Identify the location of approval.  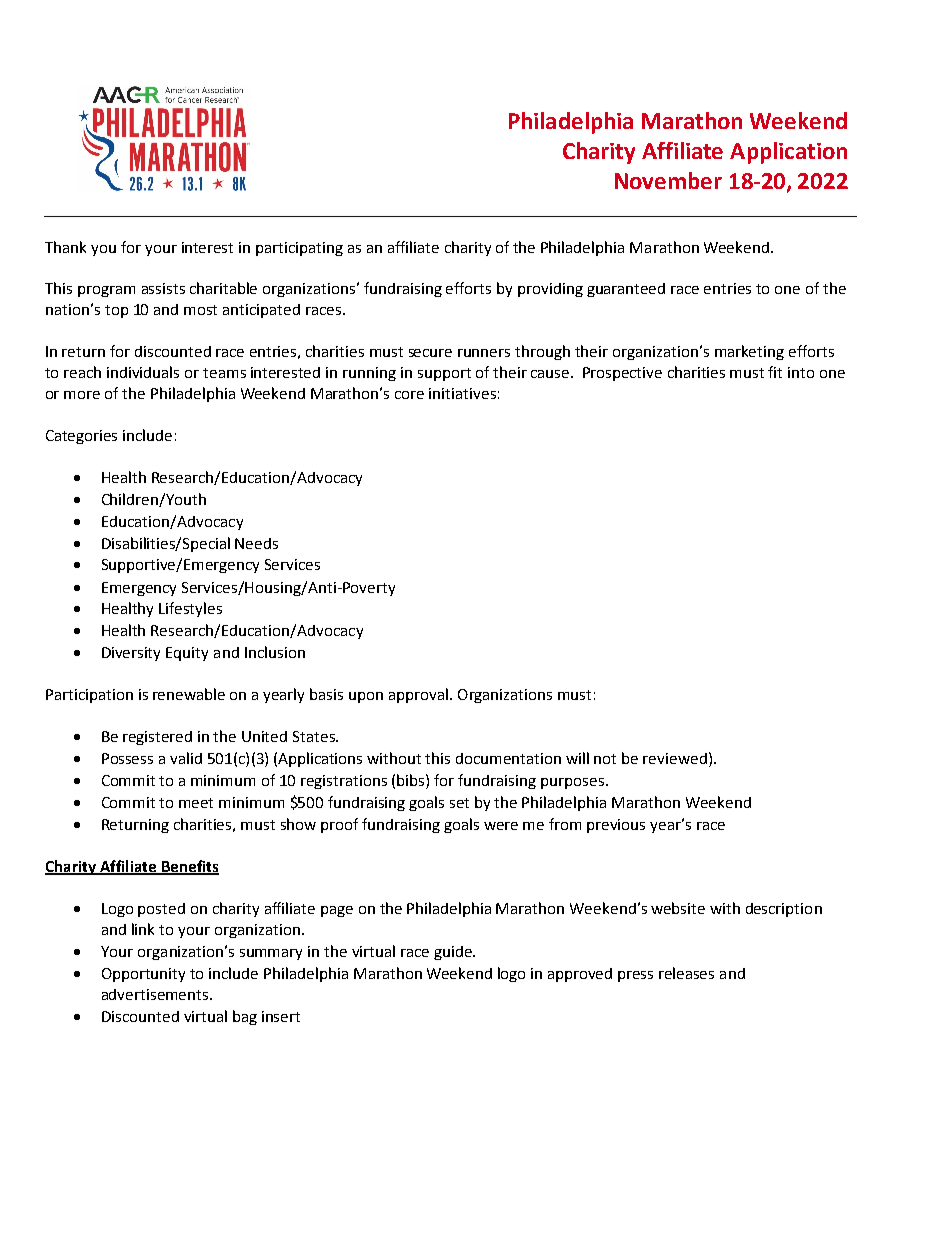
(418, 695).
